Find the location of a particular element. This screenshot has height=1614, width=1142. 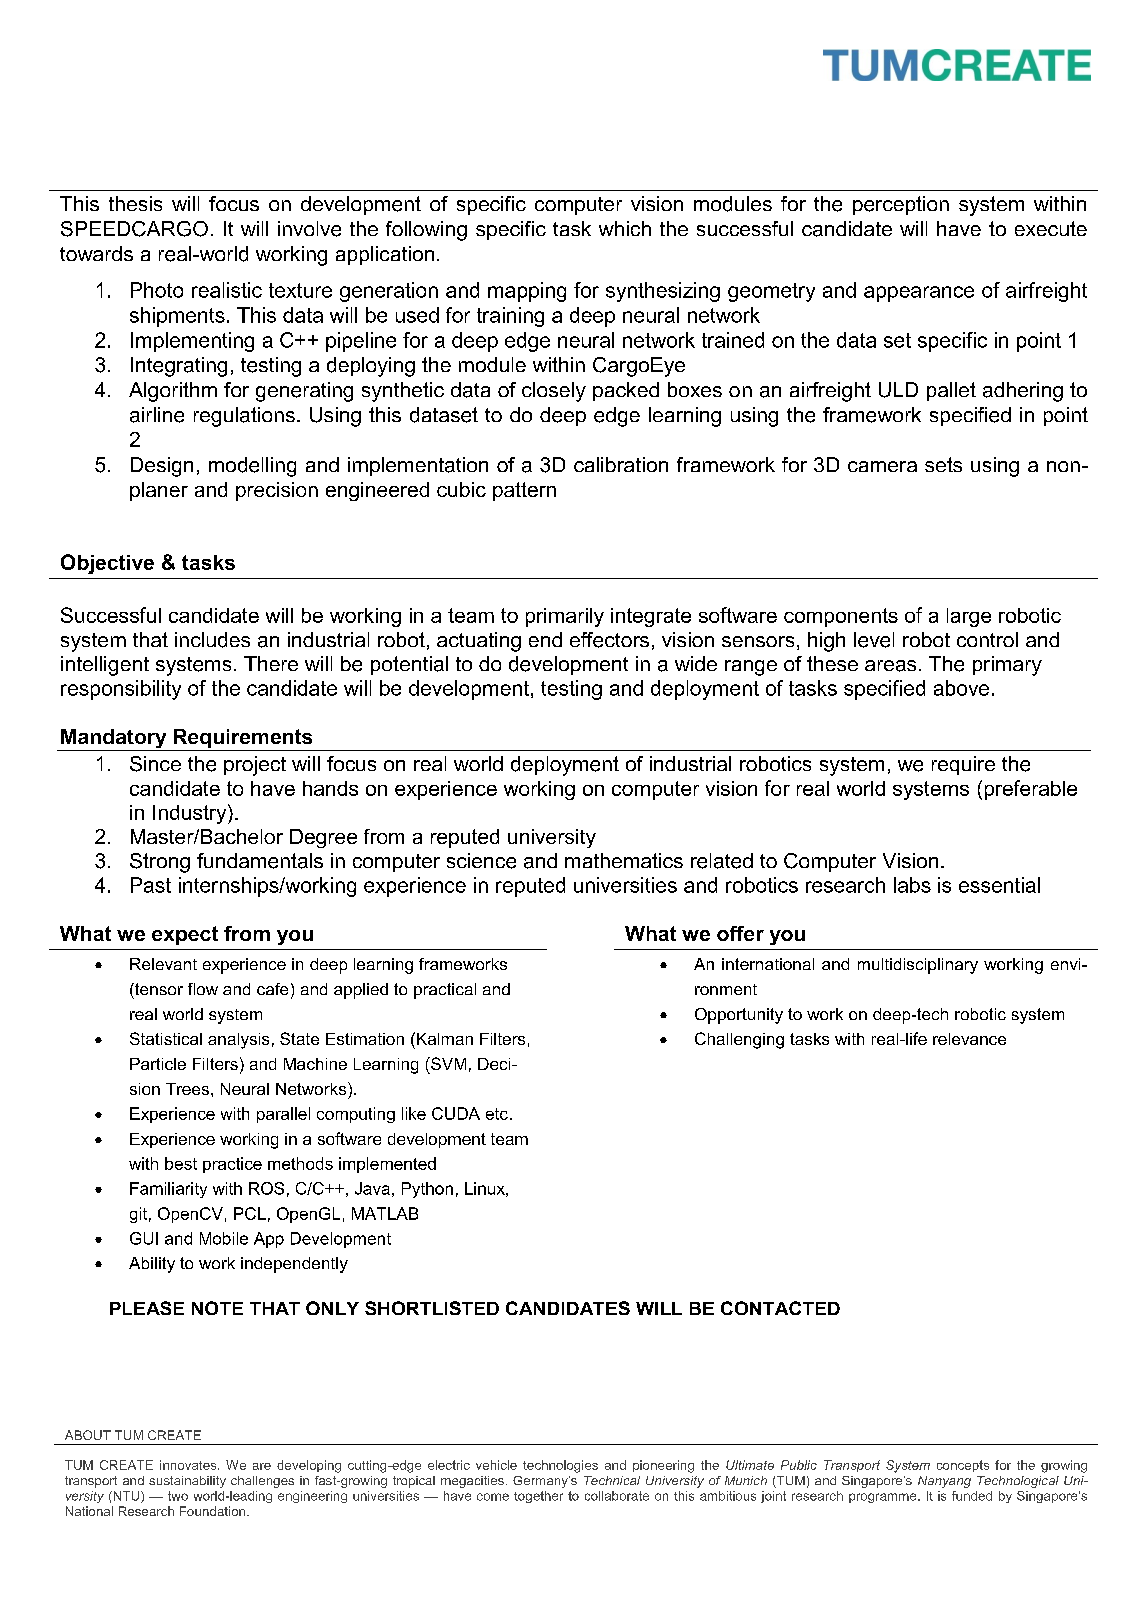

mathematics is located at coordinates (624, 860).
